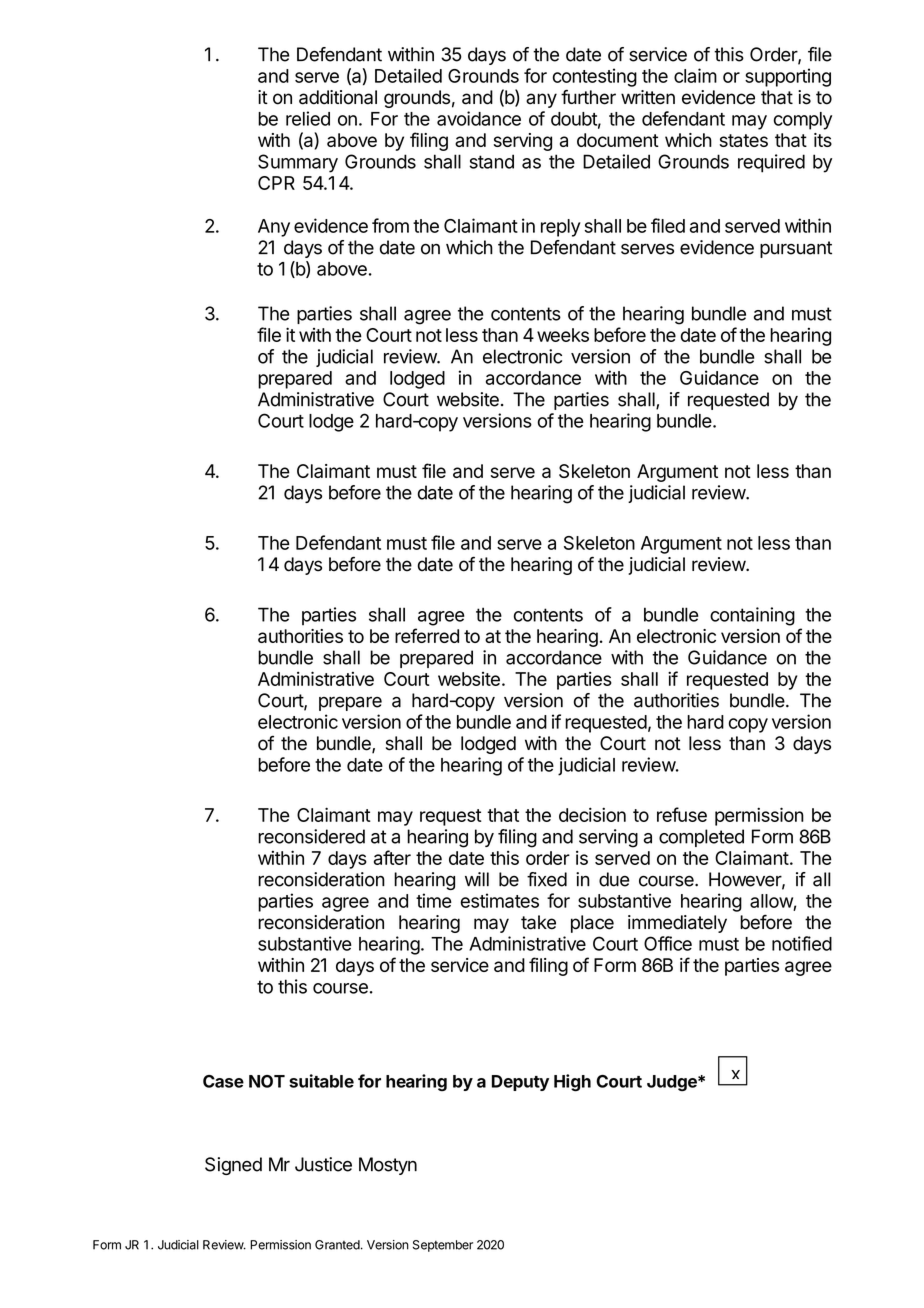  Describe the element at coordinates (547, 879) in the document. I see `fixed` at that location.
